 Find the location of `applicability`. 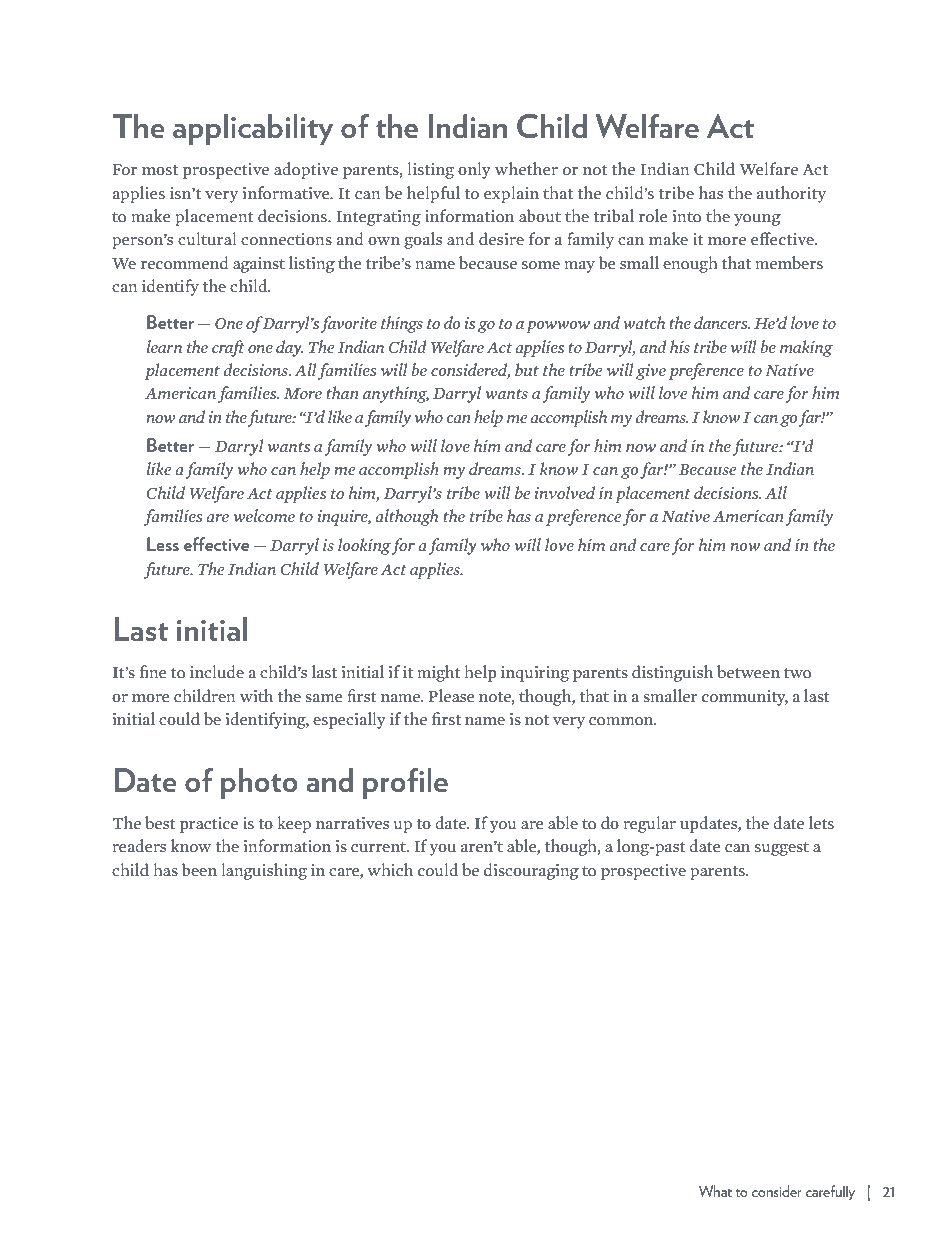

applicability is located at coordinates (253, 129).
